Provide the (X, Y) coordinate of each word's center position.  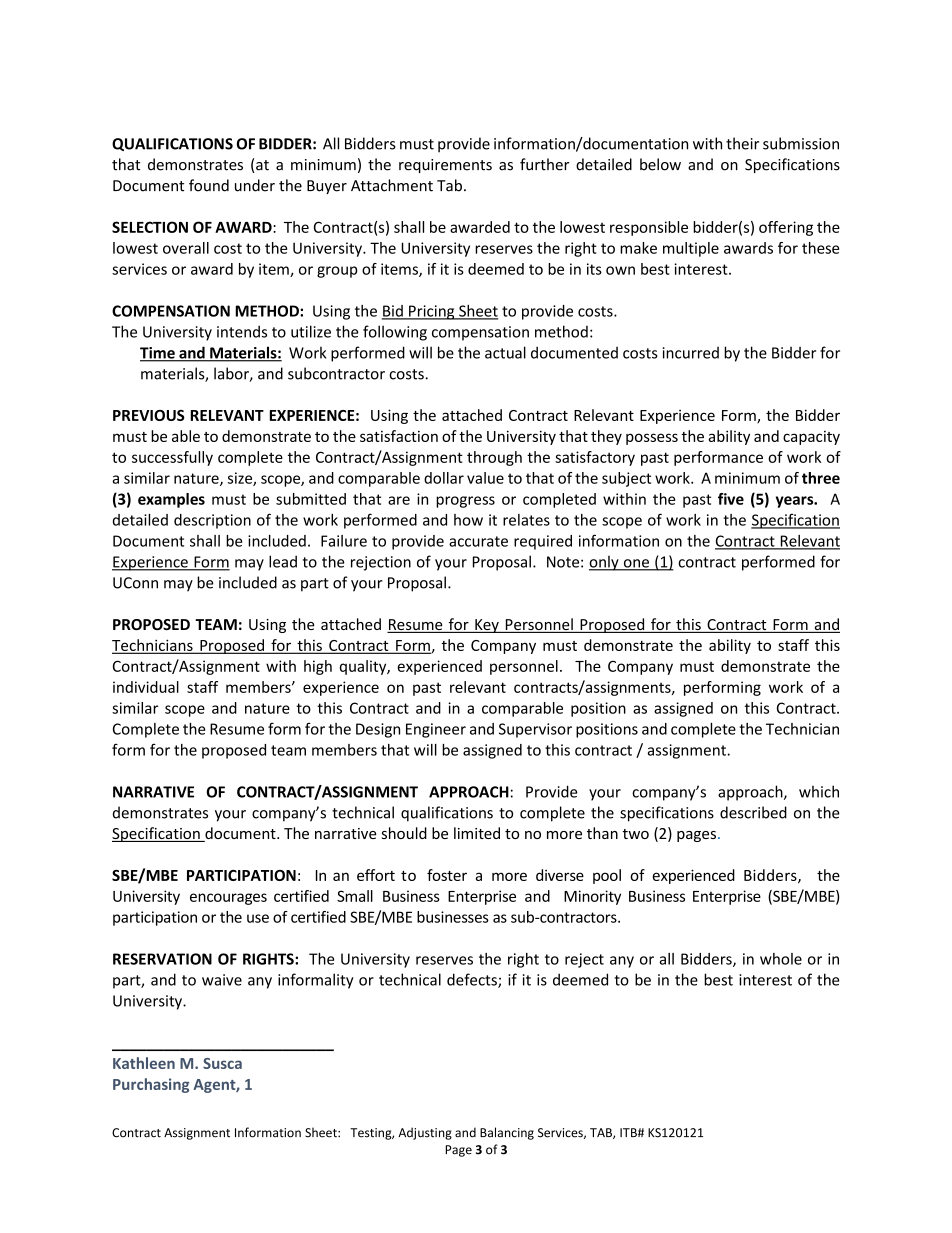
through (494, 458)
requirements (445, 166)
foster (447, 875)
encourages (228, 899)
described (753, 812)
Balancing (507, 1133)
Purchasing (151, 1085)
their (742, 143)
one (636, 564)
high (318, 667)
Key (487, 626)
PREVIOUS (149, 415)
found (209, 185)
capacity (811, 438)
